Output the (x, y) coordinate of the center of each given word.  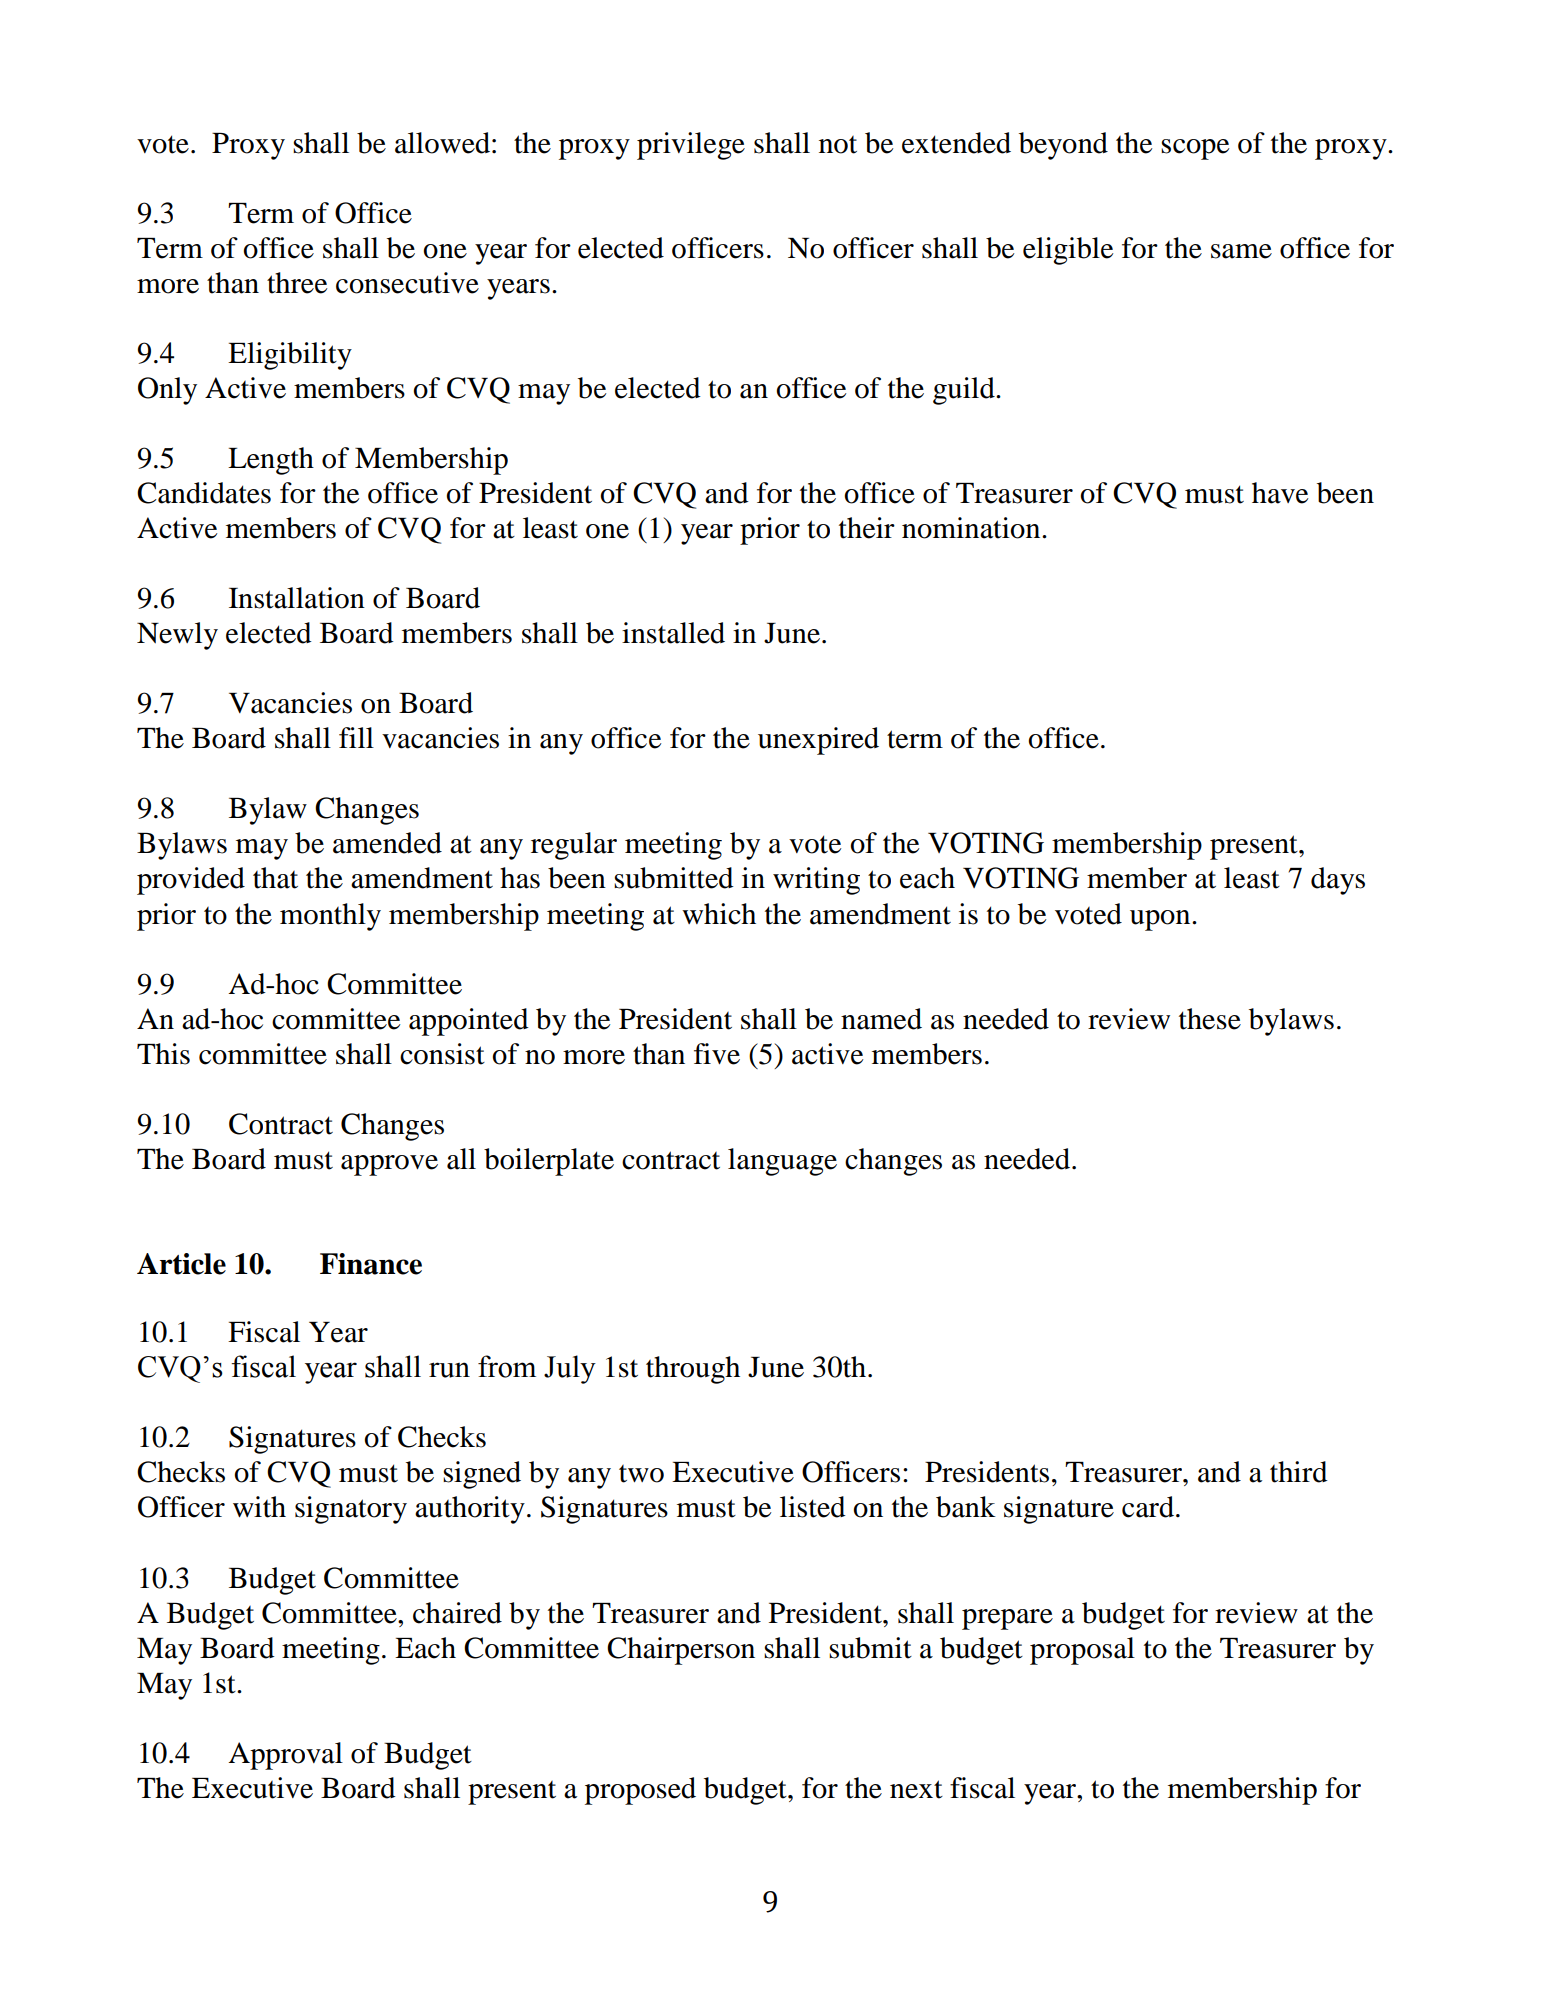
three (297, 283)
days (1338, 881)
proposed (640, 1791)
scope (1195, 149)
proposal (1082, 1651)
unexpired (818, 741)
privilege (691, 146)
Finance (371, 1264)
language (782, 1162)
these (1210, 1019)
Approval (285, 1756)
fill (356, 737)
